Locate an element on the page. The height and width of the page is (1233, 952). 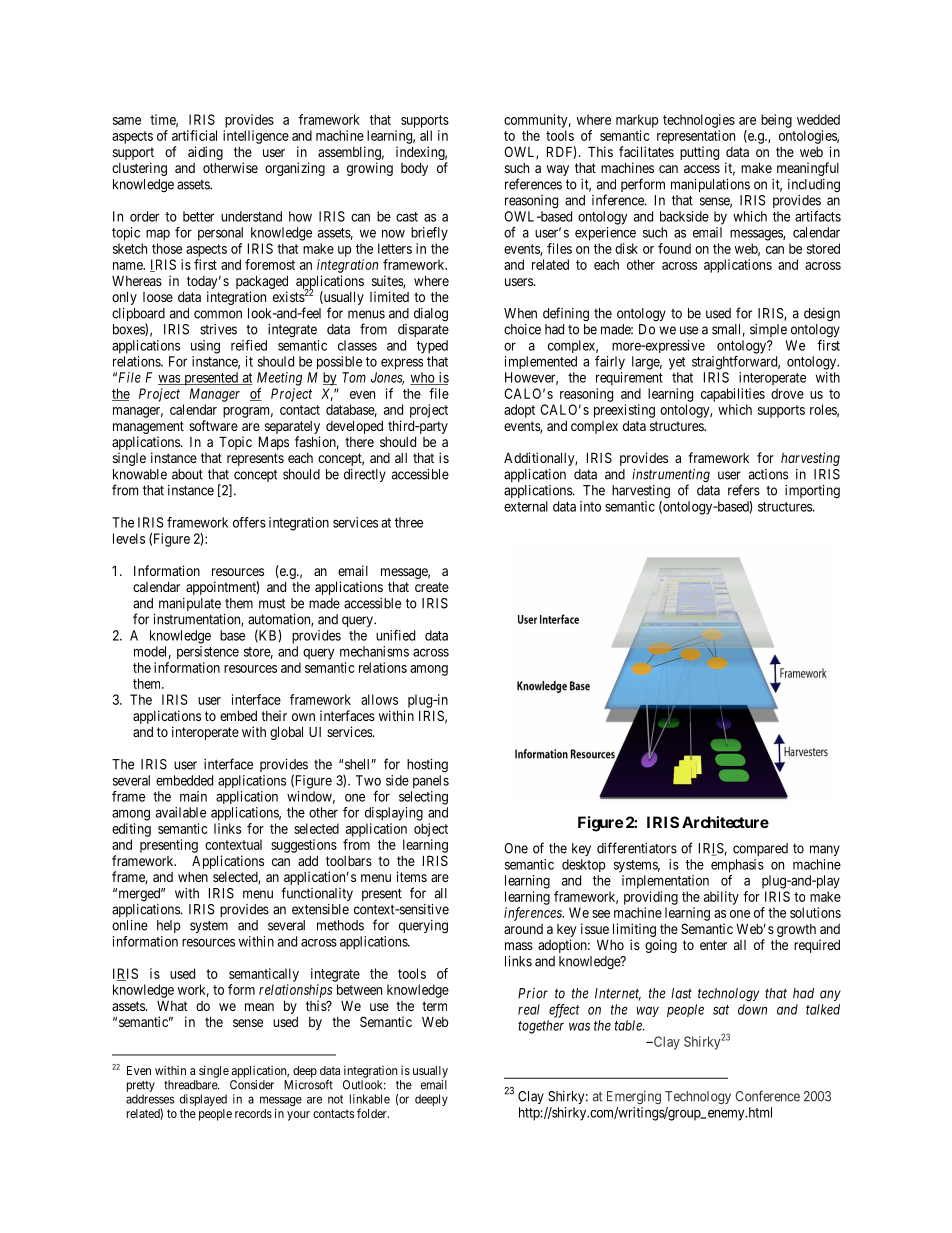
using is located at coordinates (205, 347).
